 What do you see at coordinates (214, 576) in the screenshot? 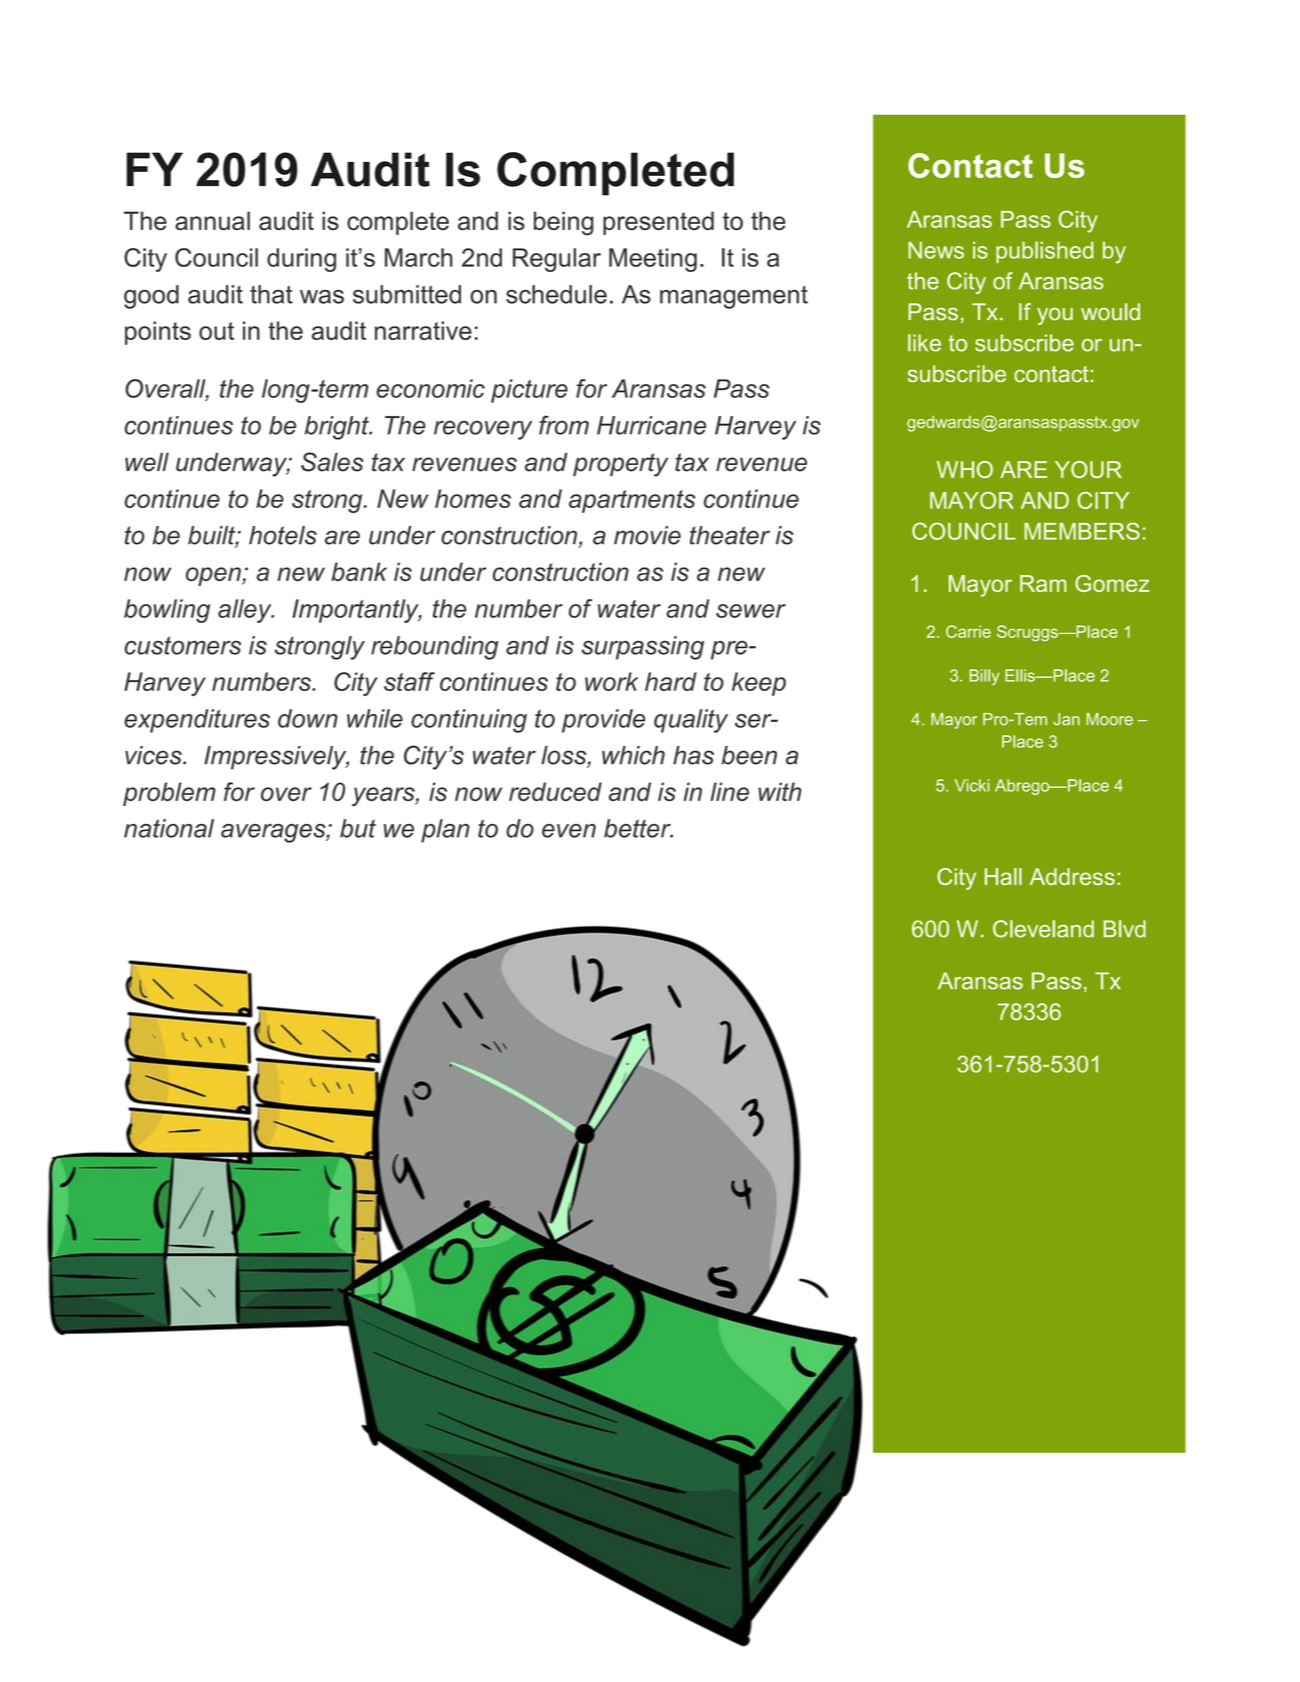
I see `open` at bounding box center [214, 576].
